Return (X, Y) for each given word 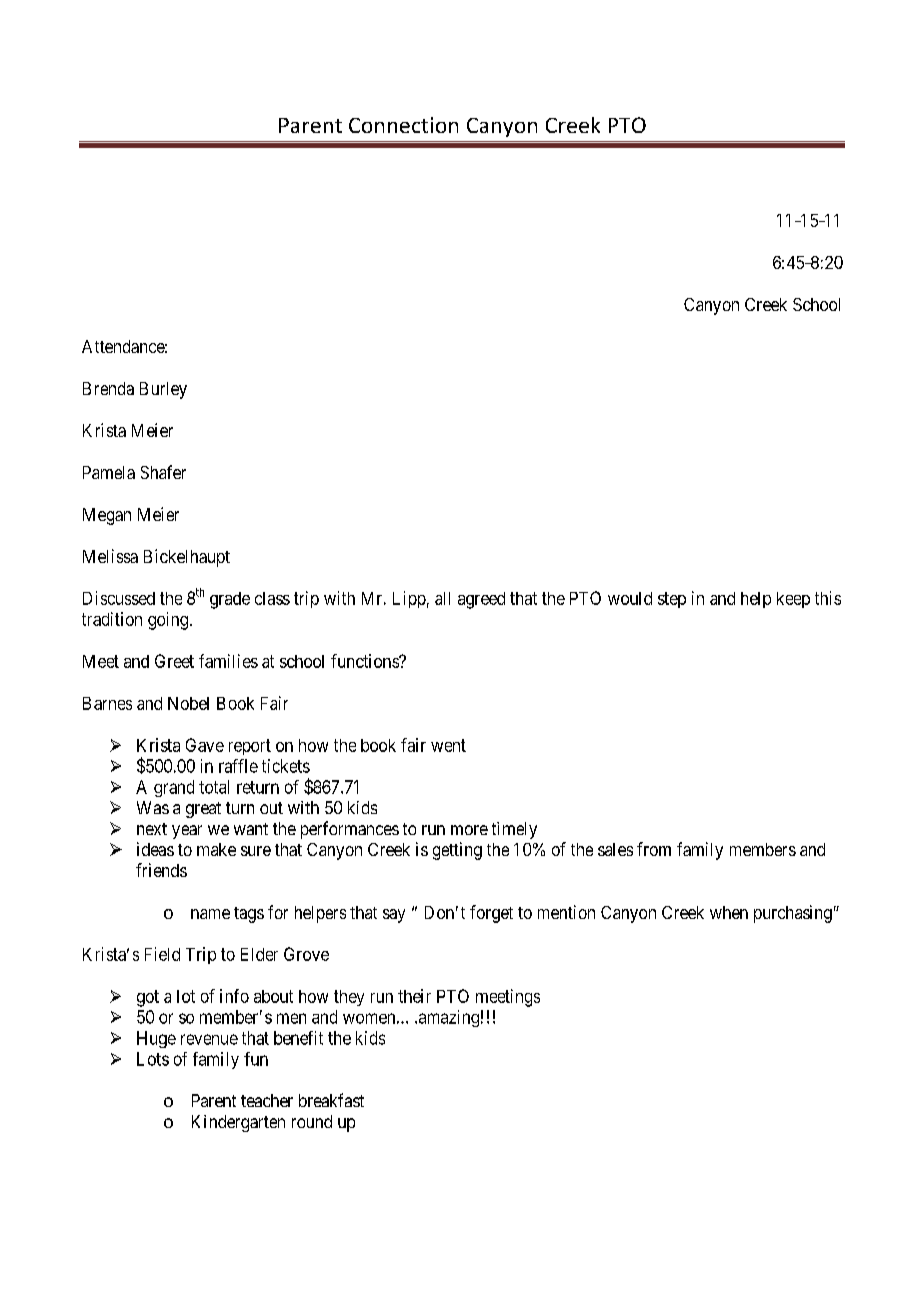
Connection (403, 125)
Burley (163, 390)
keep (793, 600)
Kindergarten (238, 1123)
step (672, 600)
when (729, 912)
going (169, 621)
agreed (481, 600)
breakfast (331, 1100)
